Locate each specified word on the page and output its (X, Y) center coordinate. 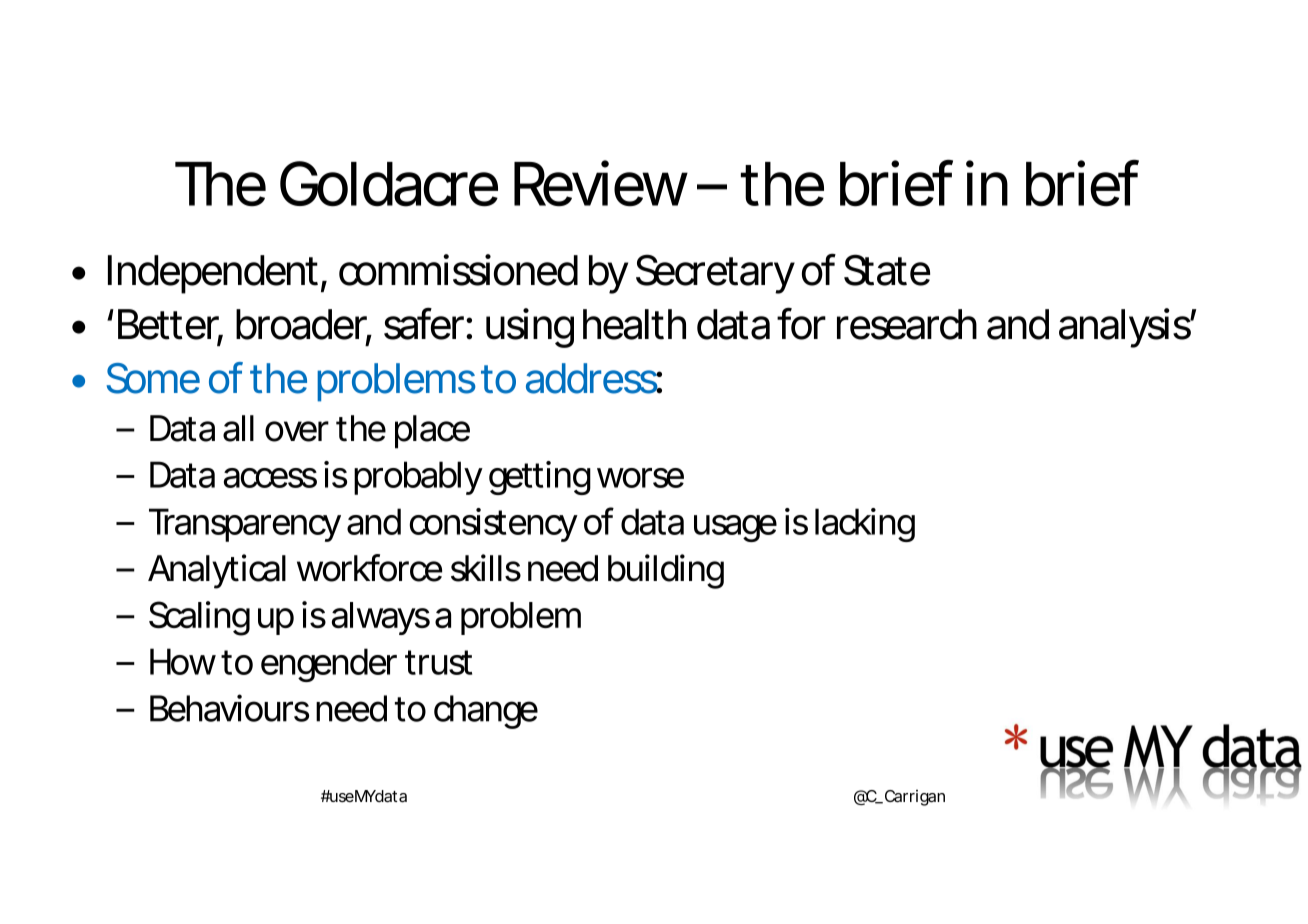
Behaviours (229, 708)
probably (418, 478)
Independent (213, 274)
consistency (493, 525)
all (238, 428)
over (297, 431)
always (381, 618)
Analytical (217, 571)
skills (486, 568)
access (270, 478)
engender (329, 665)
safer (424, 323)
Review (600, 183)
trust (438, 662)
